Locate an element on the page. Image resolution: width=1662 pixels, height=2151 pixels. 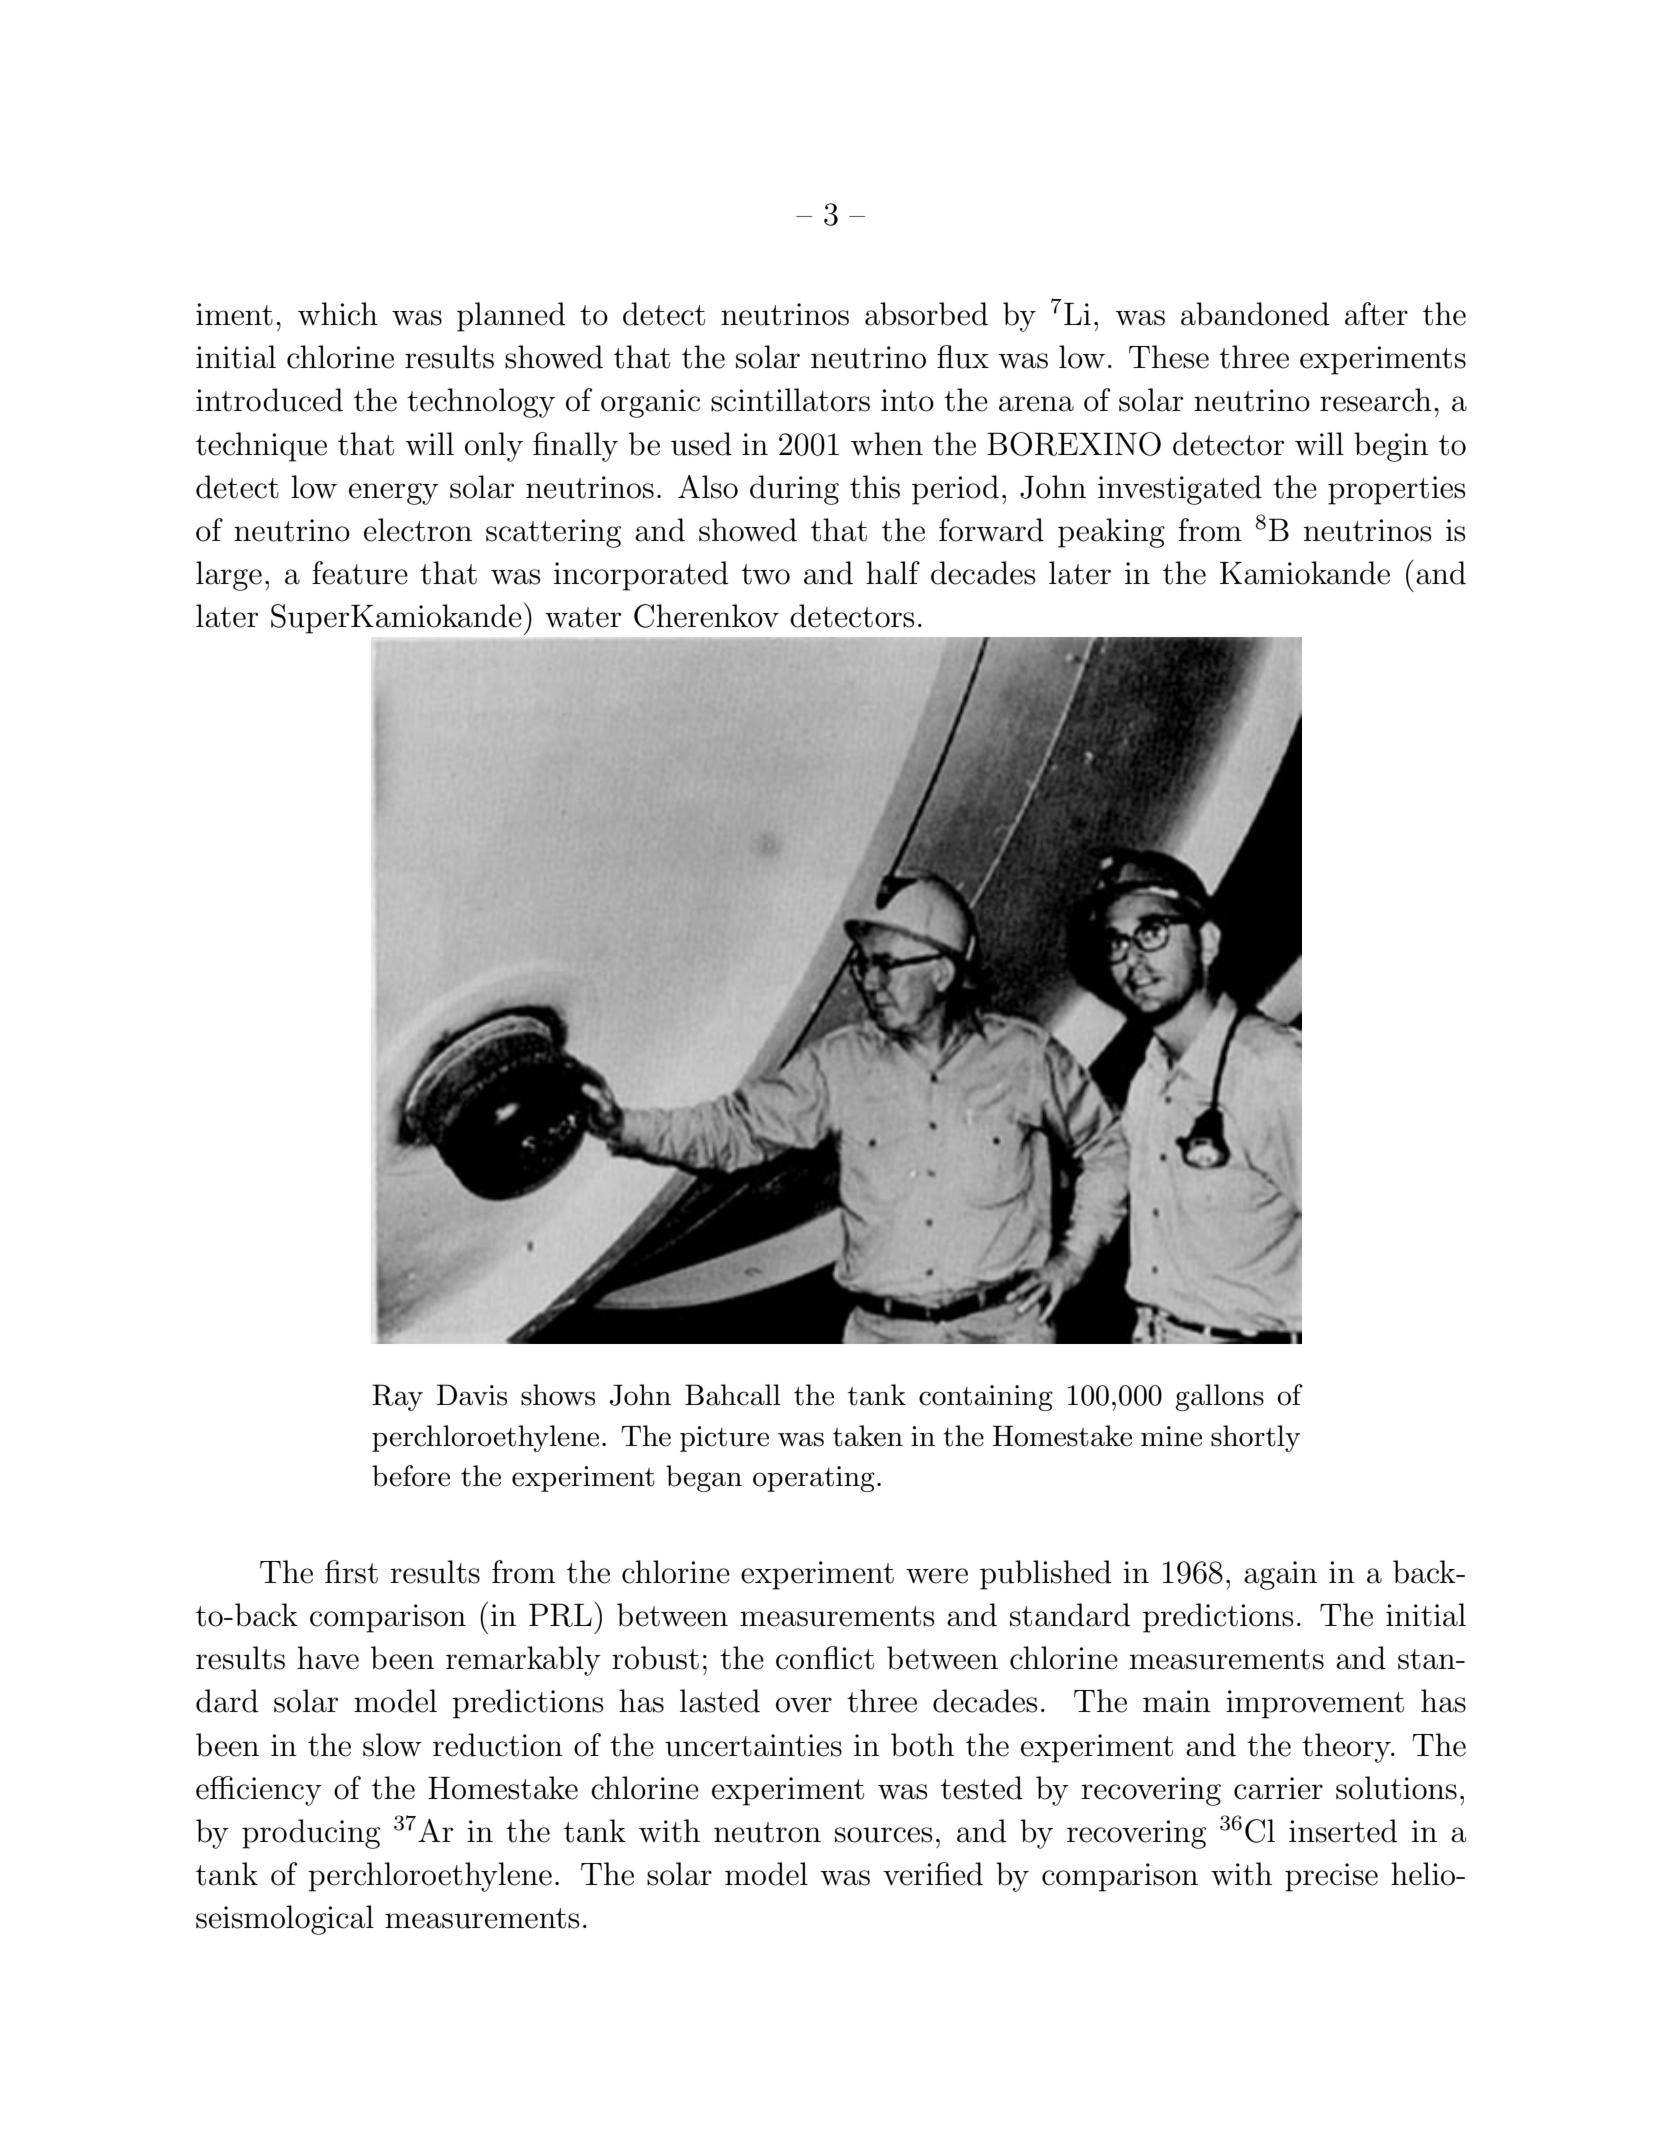
neutron is located at coordinates (767, 1832).
